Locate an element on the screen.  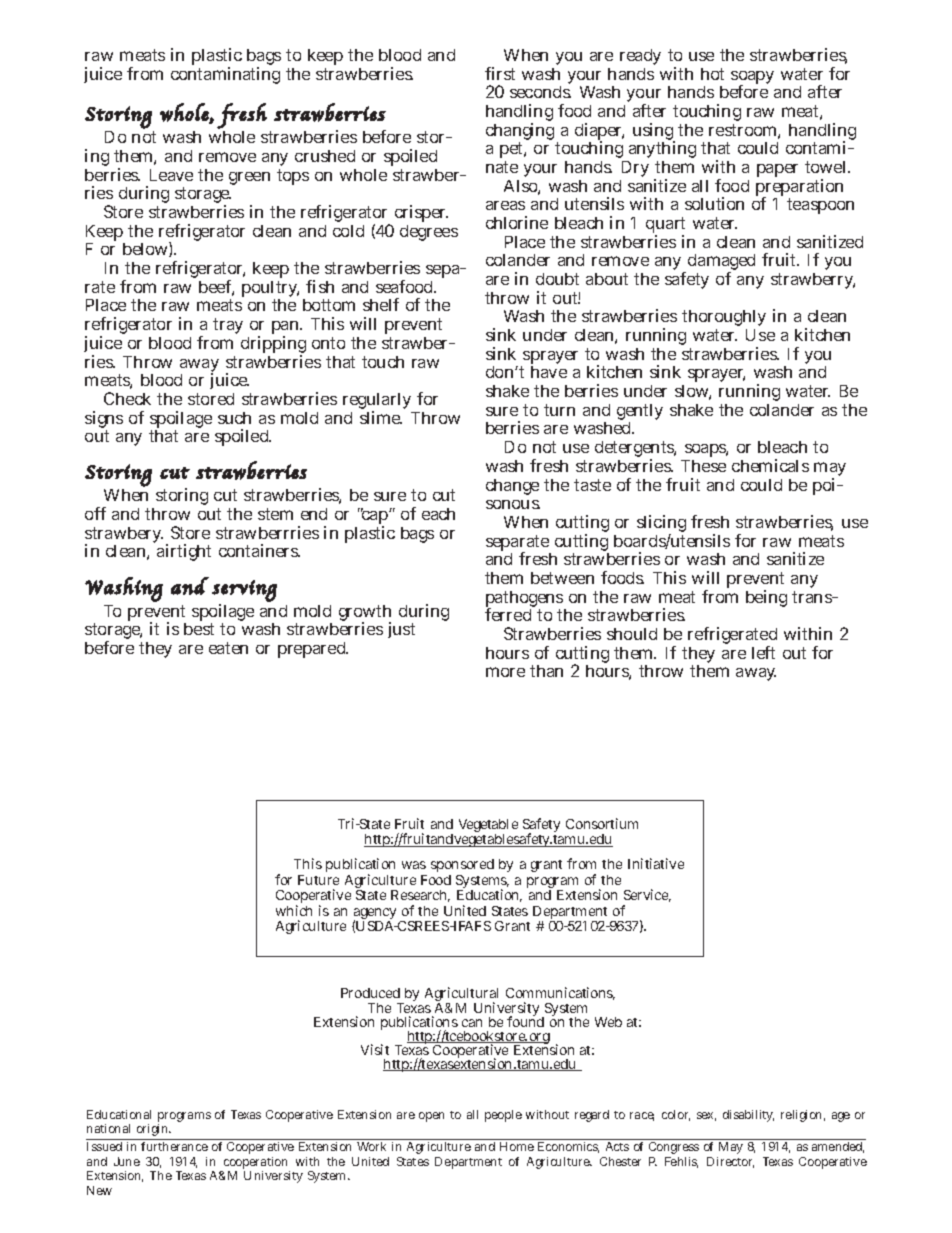
soapy is located at coordinates (752, 79).
